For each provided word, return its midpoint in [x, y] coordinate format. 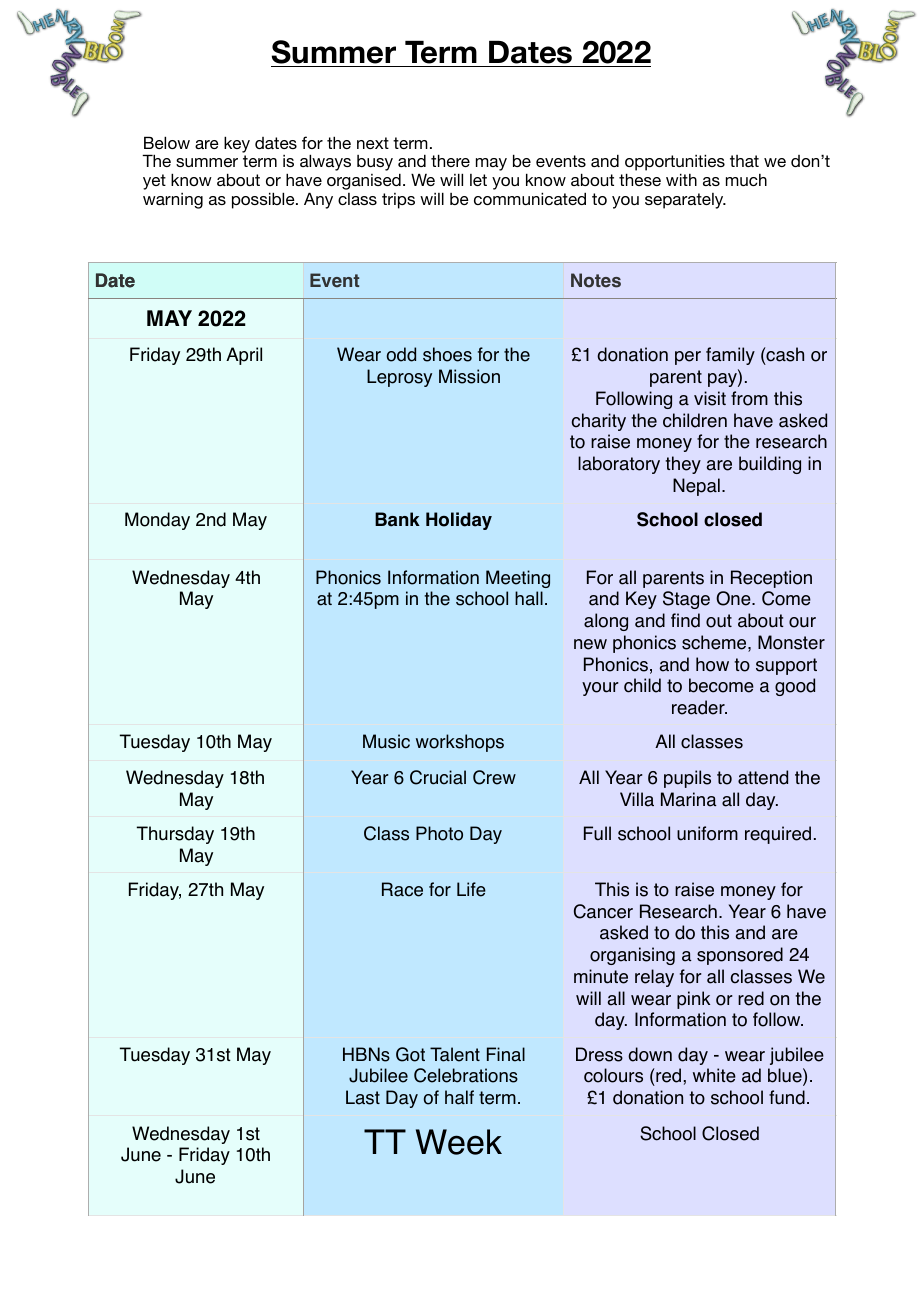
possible [264, 200]
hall [529, 598]
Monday [157, 521]
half [459, 1097]
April [244, 356]
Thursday [175, 835]
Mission [469, 376]
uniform [707, 833]
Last [363, 1097]
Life [471, 889]
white [714, 1075]
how [712, 664]
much [746, 180]
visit [710, 398]
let [478, 180]
